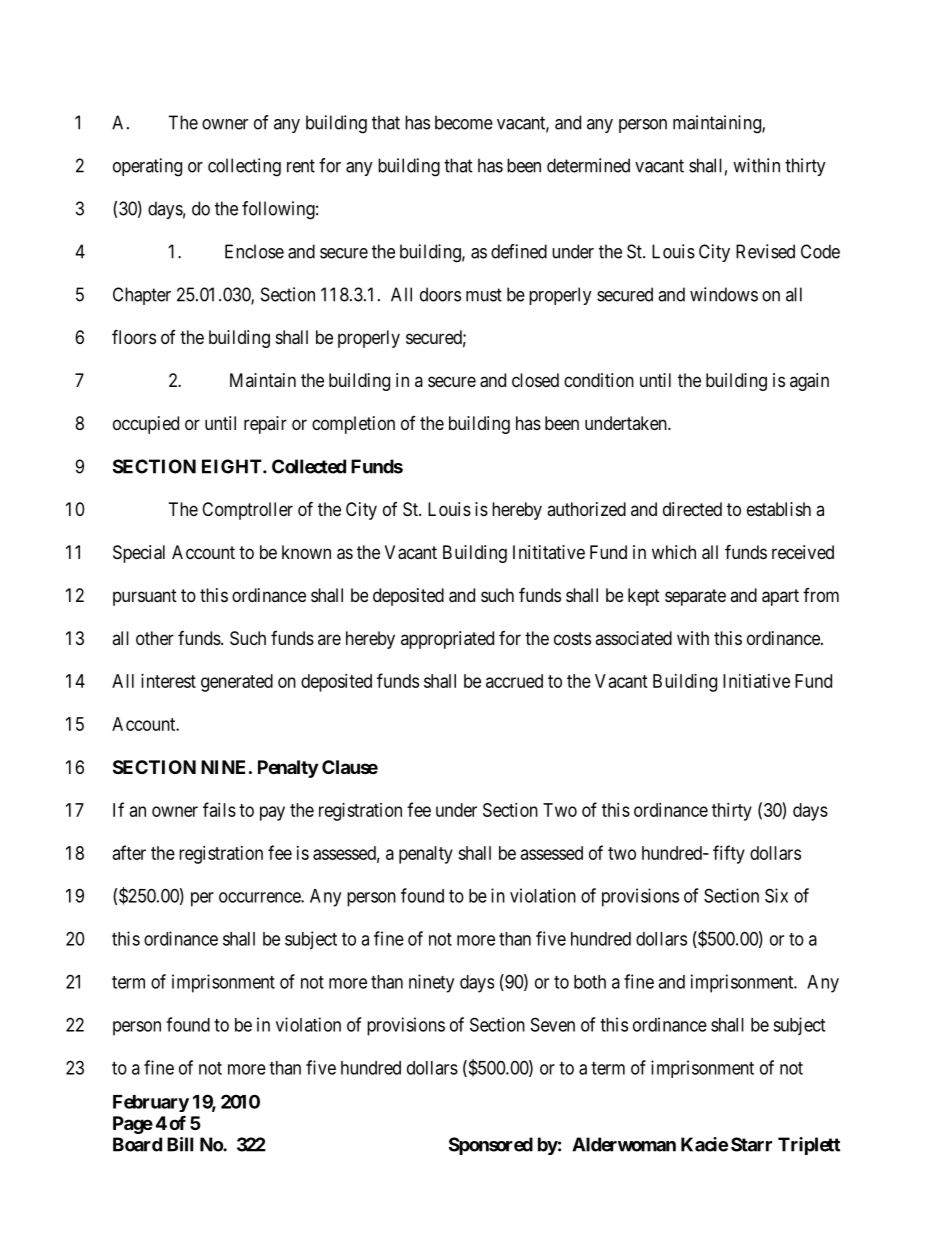  What do you see at coordinates (535, 380) in the screenshot?
I see `closed` at bounding box center [535, 380].
